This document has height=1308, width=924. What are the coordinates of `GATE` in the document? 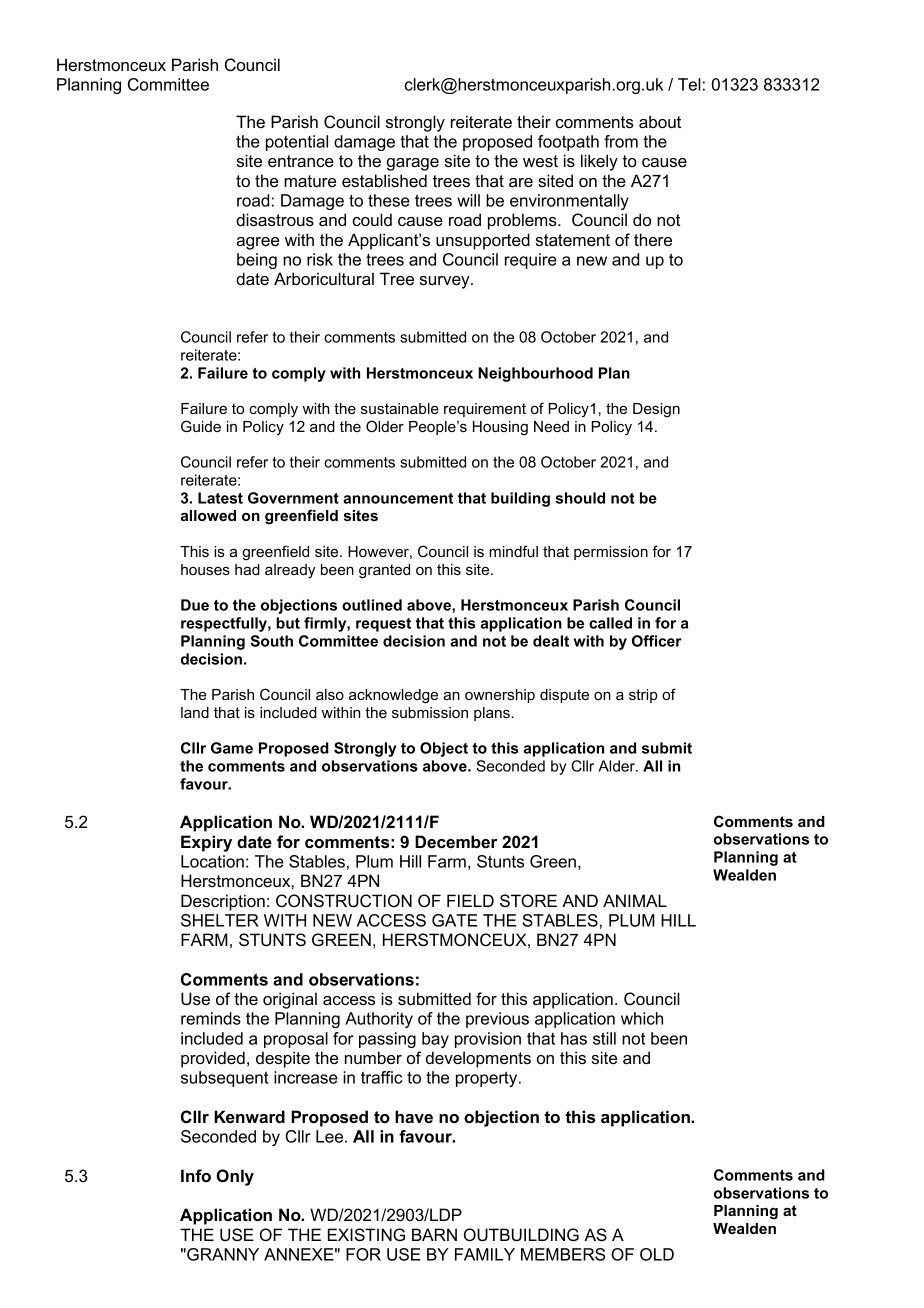 It's located at (455, 920).
